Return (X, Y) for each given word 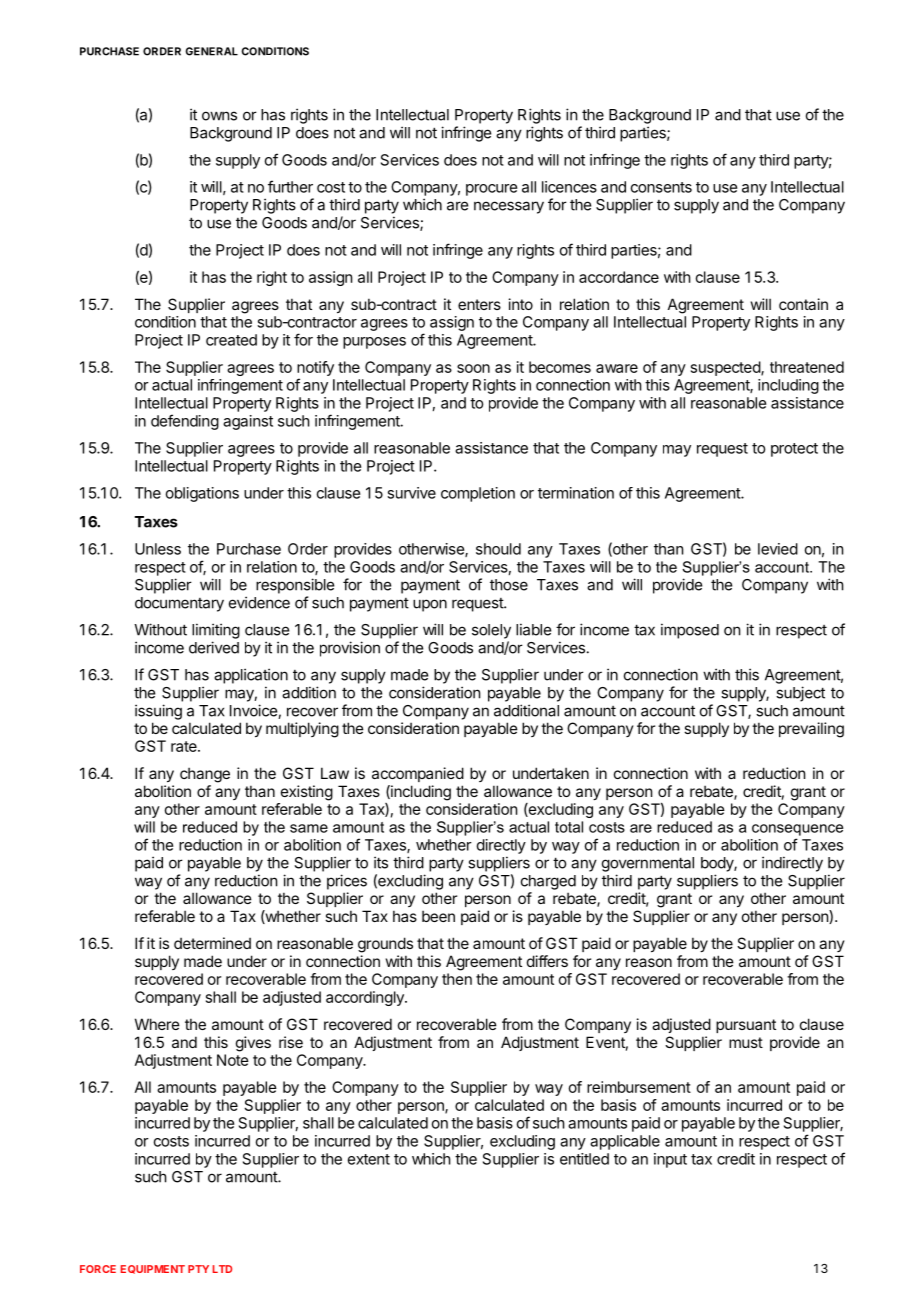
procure (491, 190)
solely (491, 631)
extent (369, 1159)
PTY (198, 1269)
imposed (690, 631)
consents (661, 187)
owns (219, 116)
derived (214, 647)
